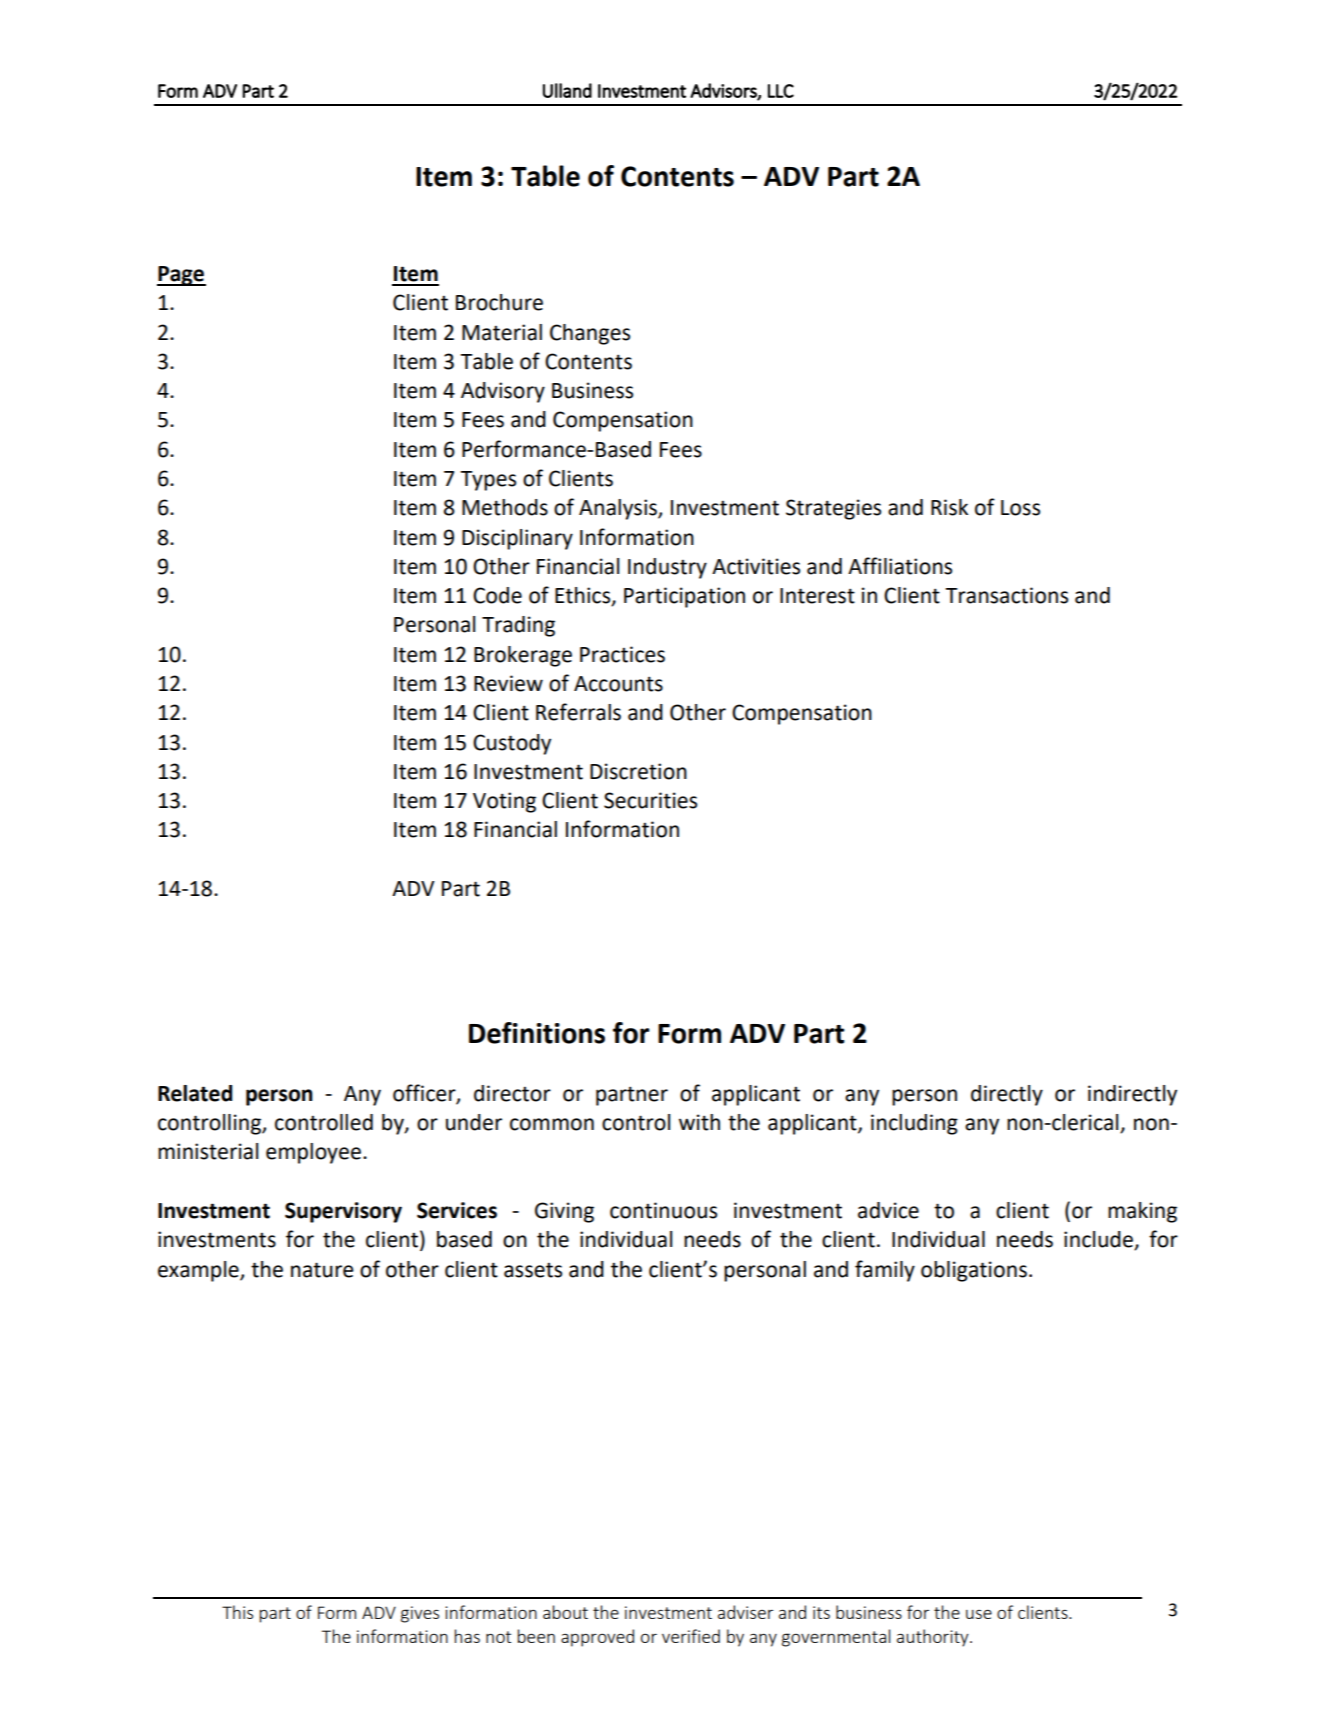 Image resolution: width=1335 pixels, height=1727 pixels. I want to click on This, so click(237, 1612).
